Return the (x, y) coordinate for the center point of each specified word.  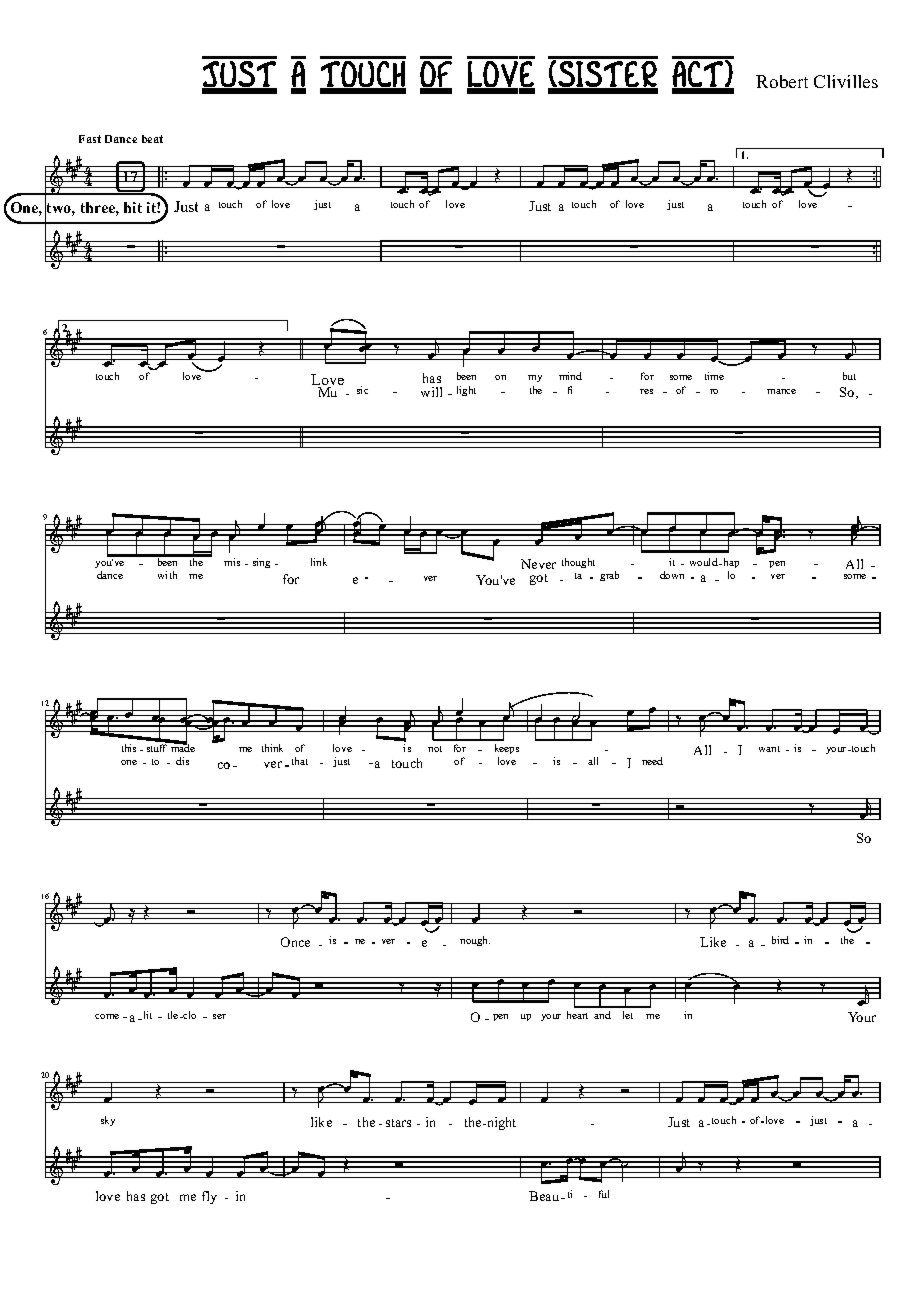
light (466, 391)
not (435, 749)
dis (182, 761)
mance (781, 391)
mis (232, 562)
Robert (782, 81)
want (769, 749)
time (714, 376)
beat (152, 139)
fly (209, 1197)
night (500, 1123)
